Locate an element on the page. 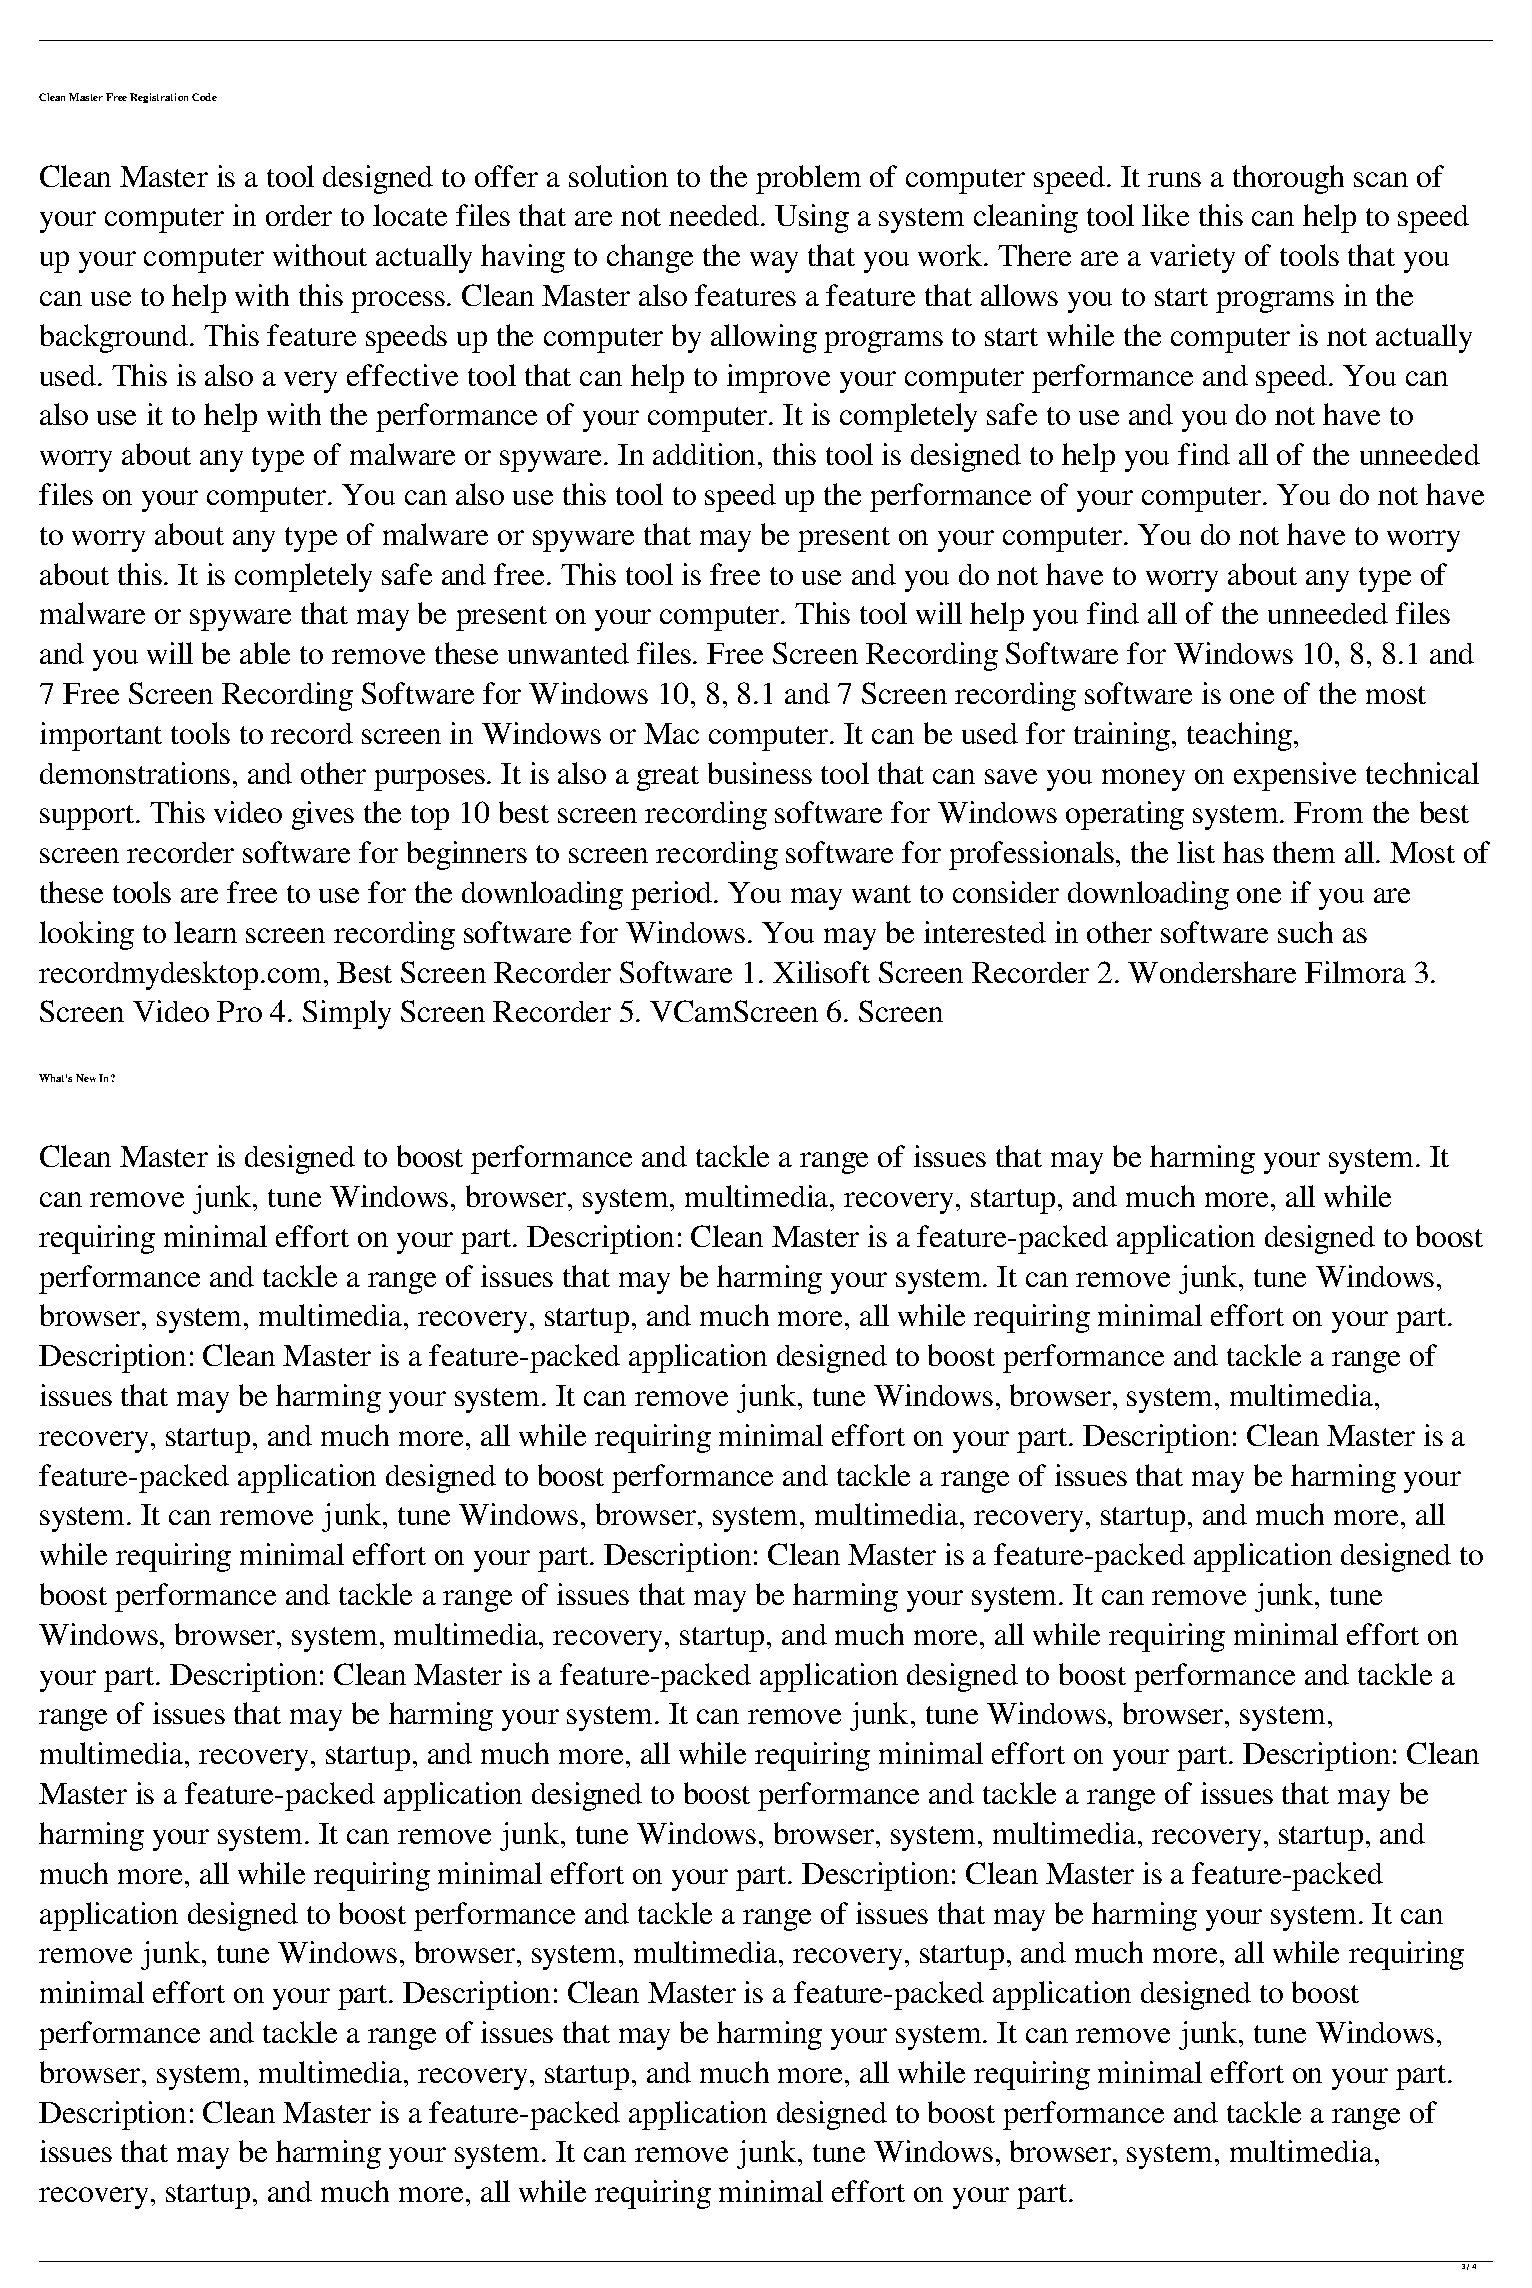  business is located at coordinates (760, 773).
